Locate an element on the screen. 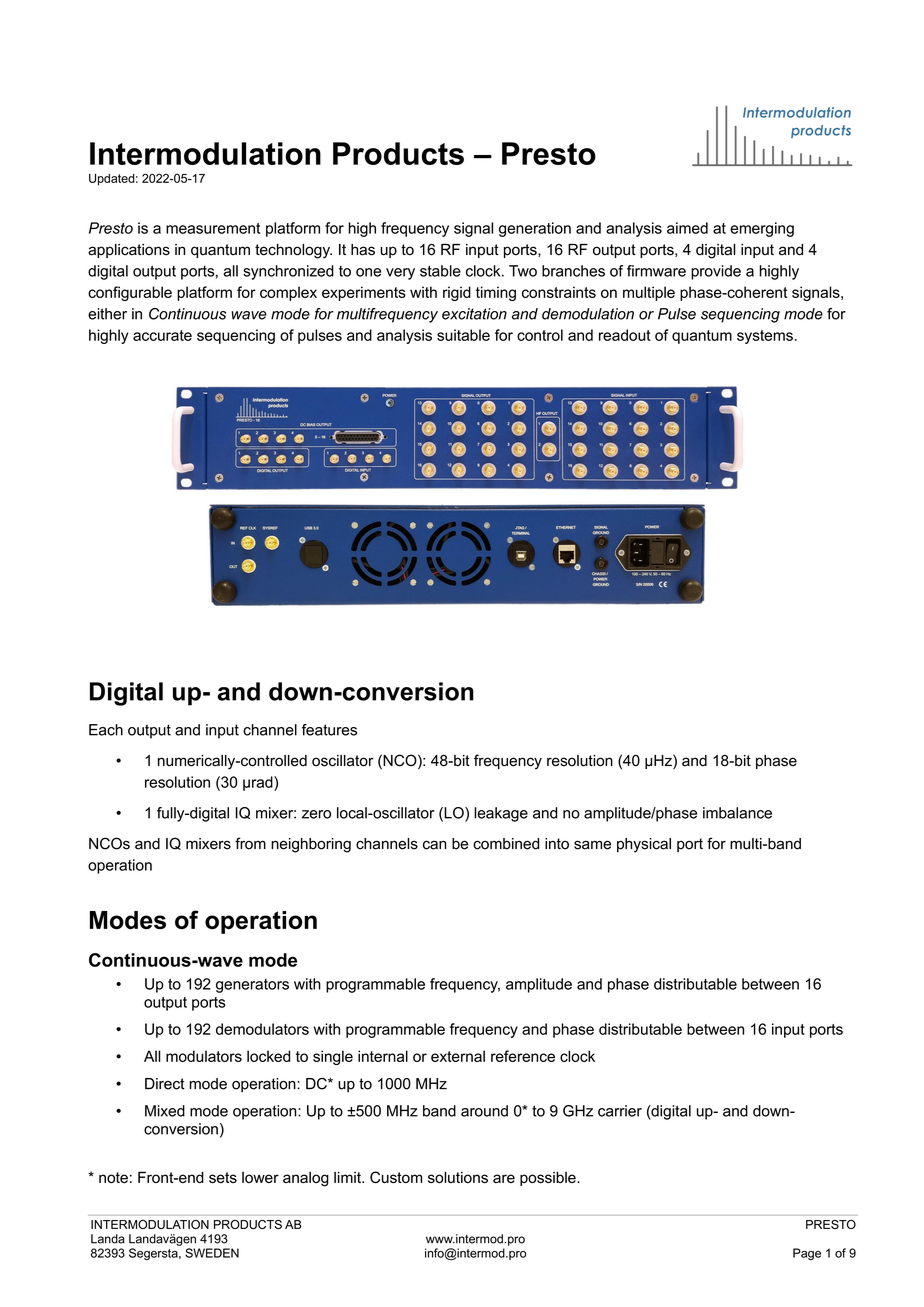  measurement is located at coordinates (213, 228).
